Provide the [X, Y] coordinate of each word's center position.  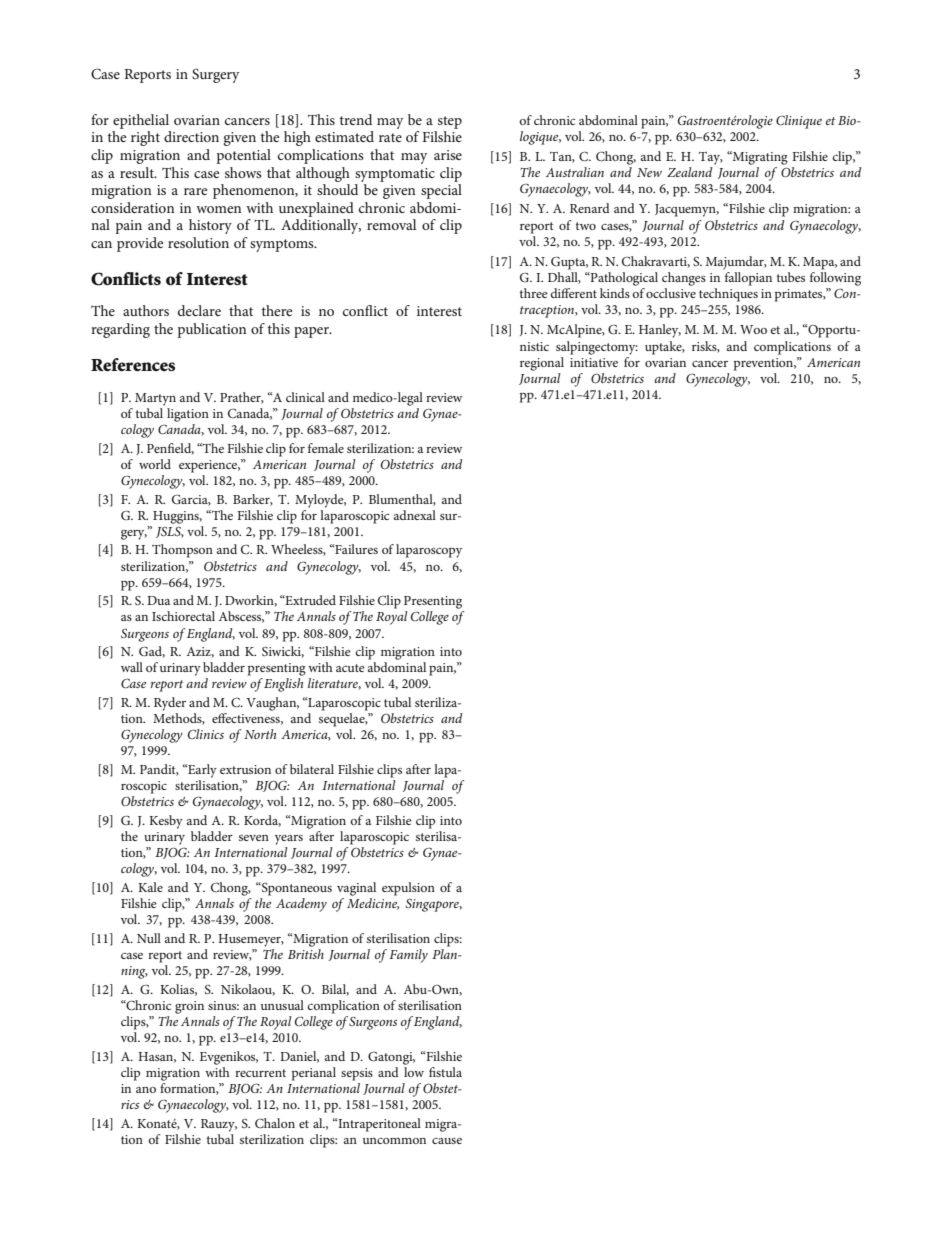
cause [447, 1141]
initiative [594, 362]
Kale [150, 887]
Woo [753, 329]
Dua [158, 600]
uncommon [394, 1141]
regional [542, 364]
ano [146, 1090]
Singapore [433, 905]
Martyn [155, 399]
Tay [711, 158]
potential [243, 156]
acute [350, 668]
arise [448, 155]
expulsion [408, 889]
